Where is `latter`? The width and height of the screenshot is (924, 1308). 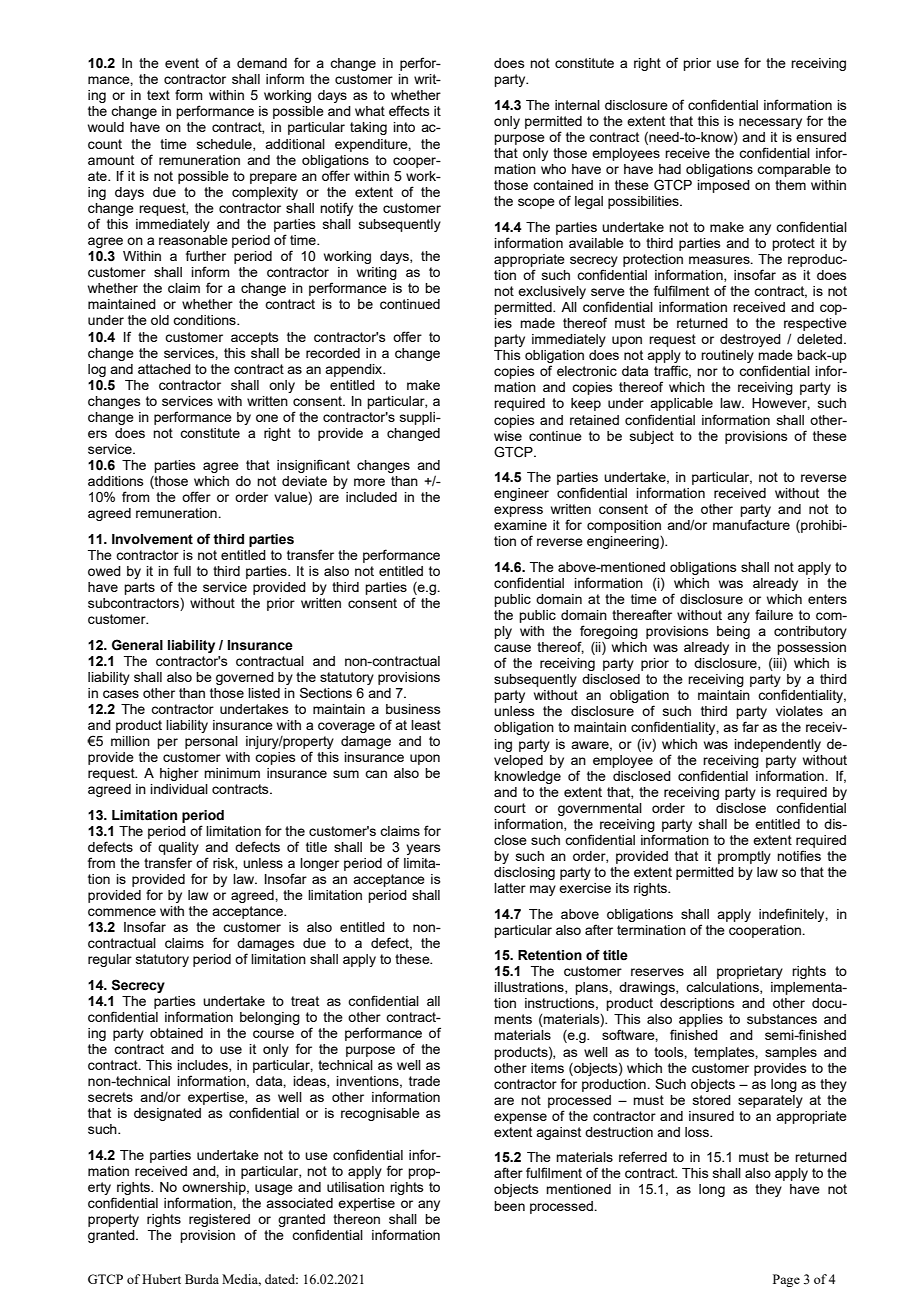
latter is located at coordinates (510, 888).
